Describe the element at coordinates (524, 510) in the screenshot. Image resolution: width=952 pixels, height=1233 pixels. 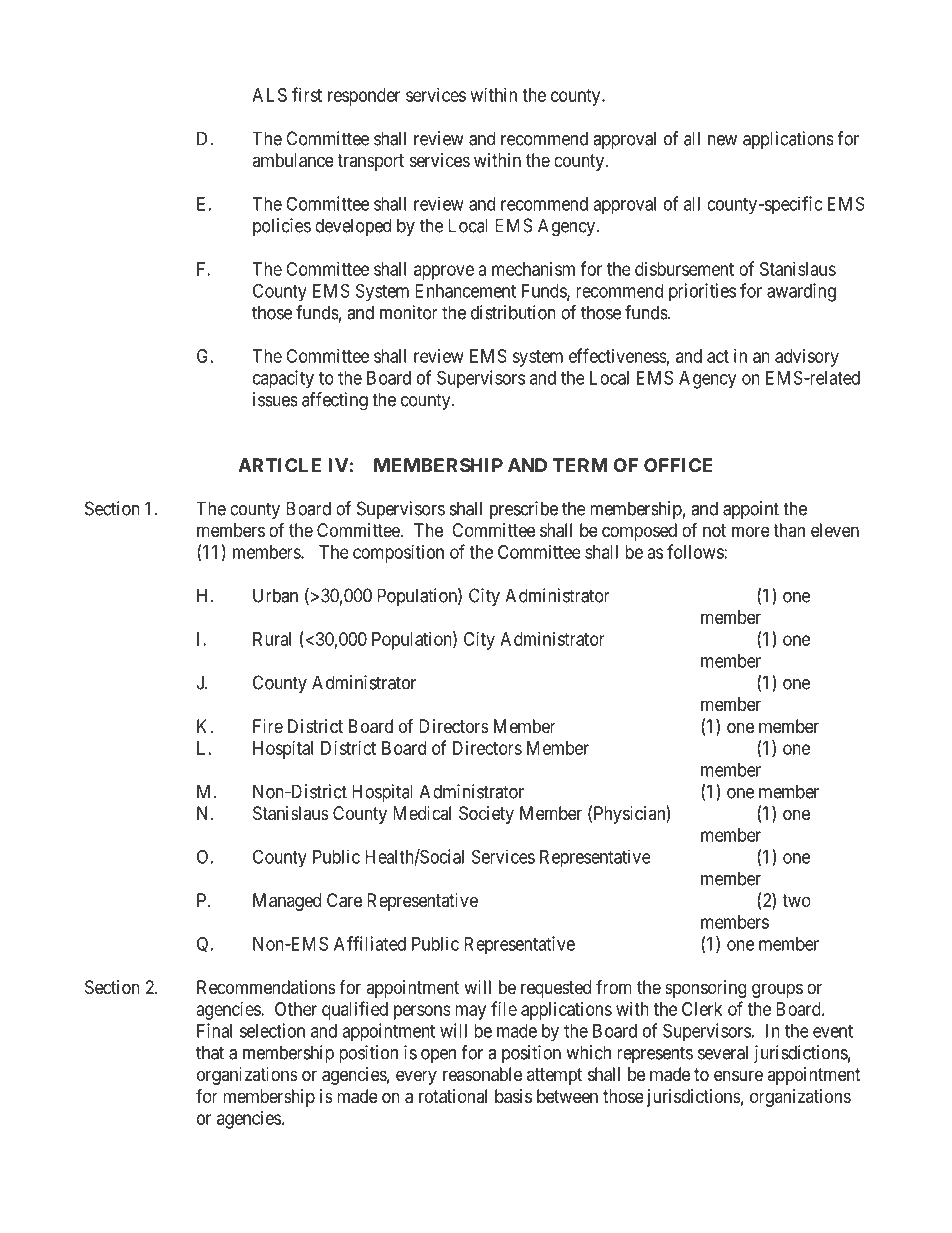
I see `prescribe` at that location.
